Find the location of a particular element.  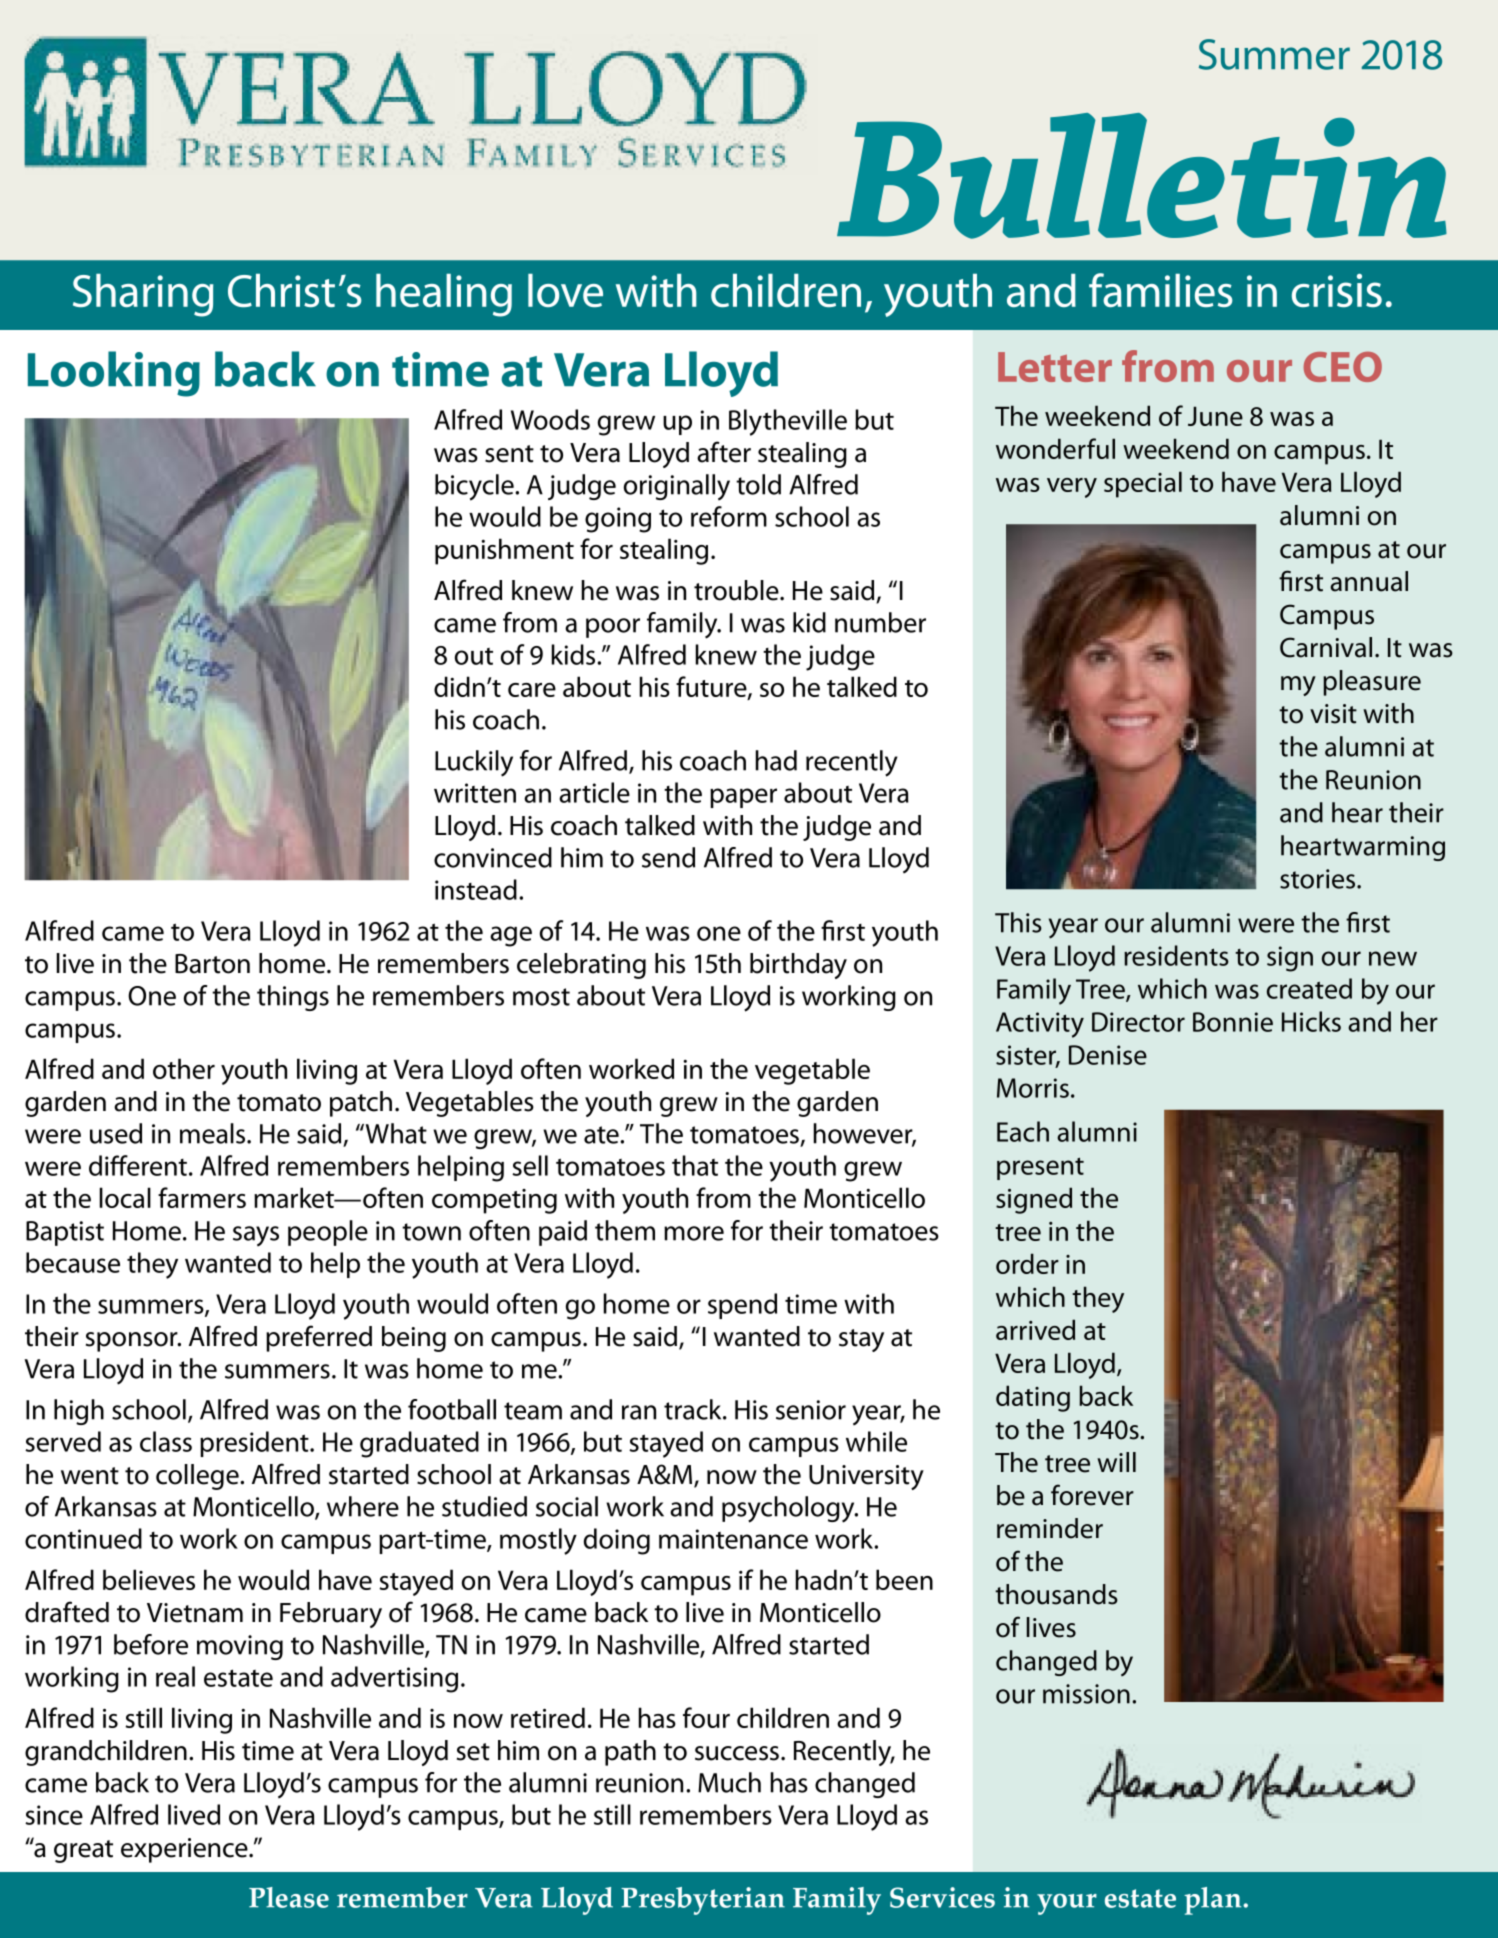

experience is located at coordinates (185, 1850).
